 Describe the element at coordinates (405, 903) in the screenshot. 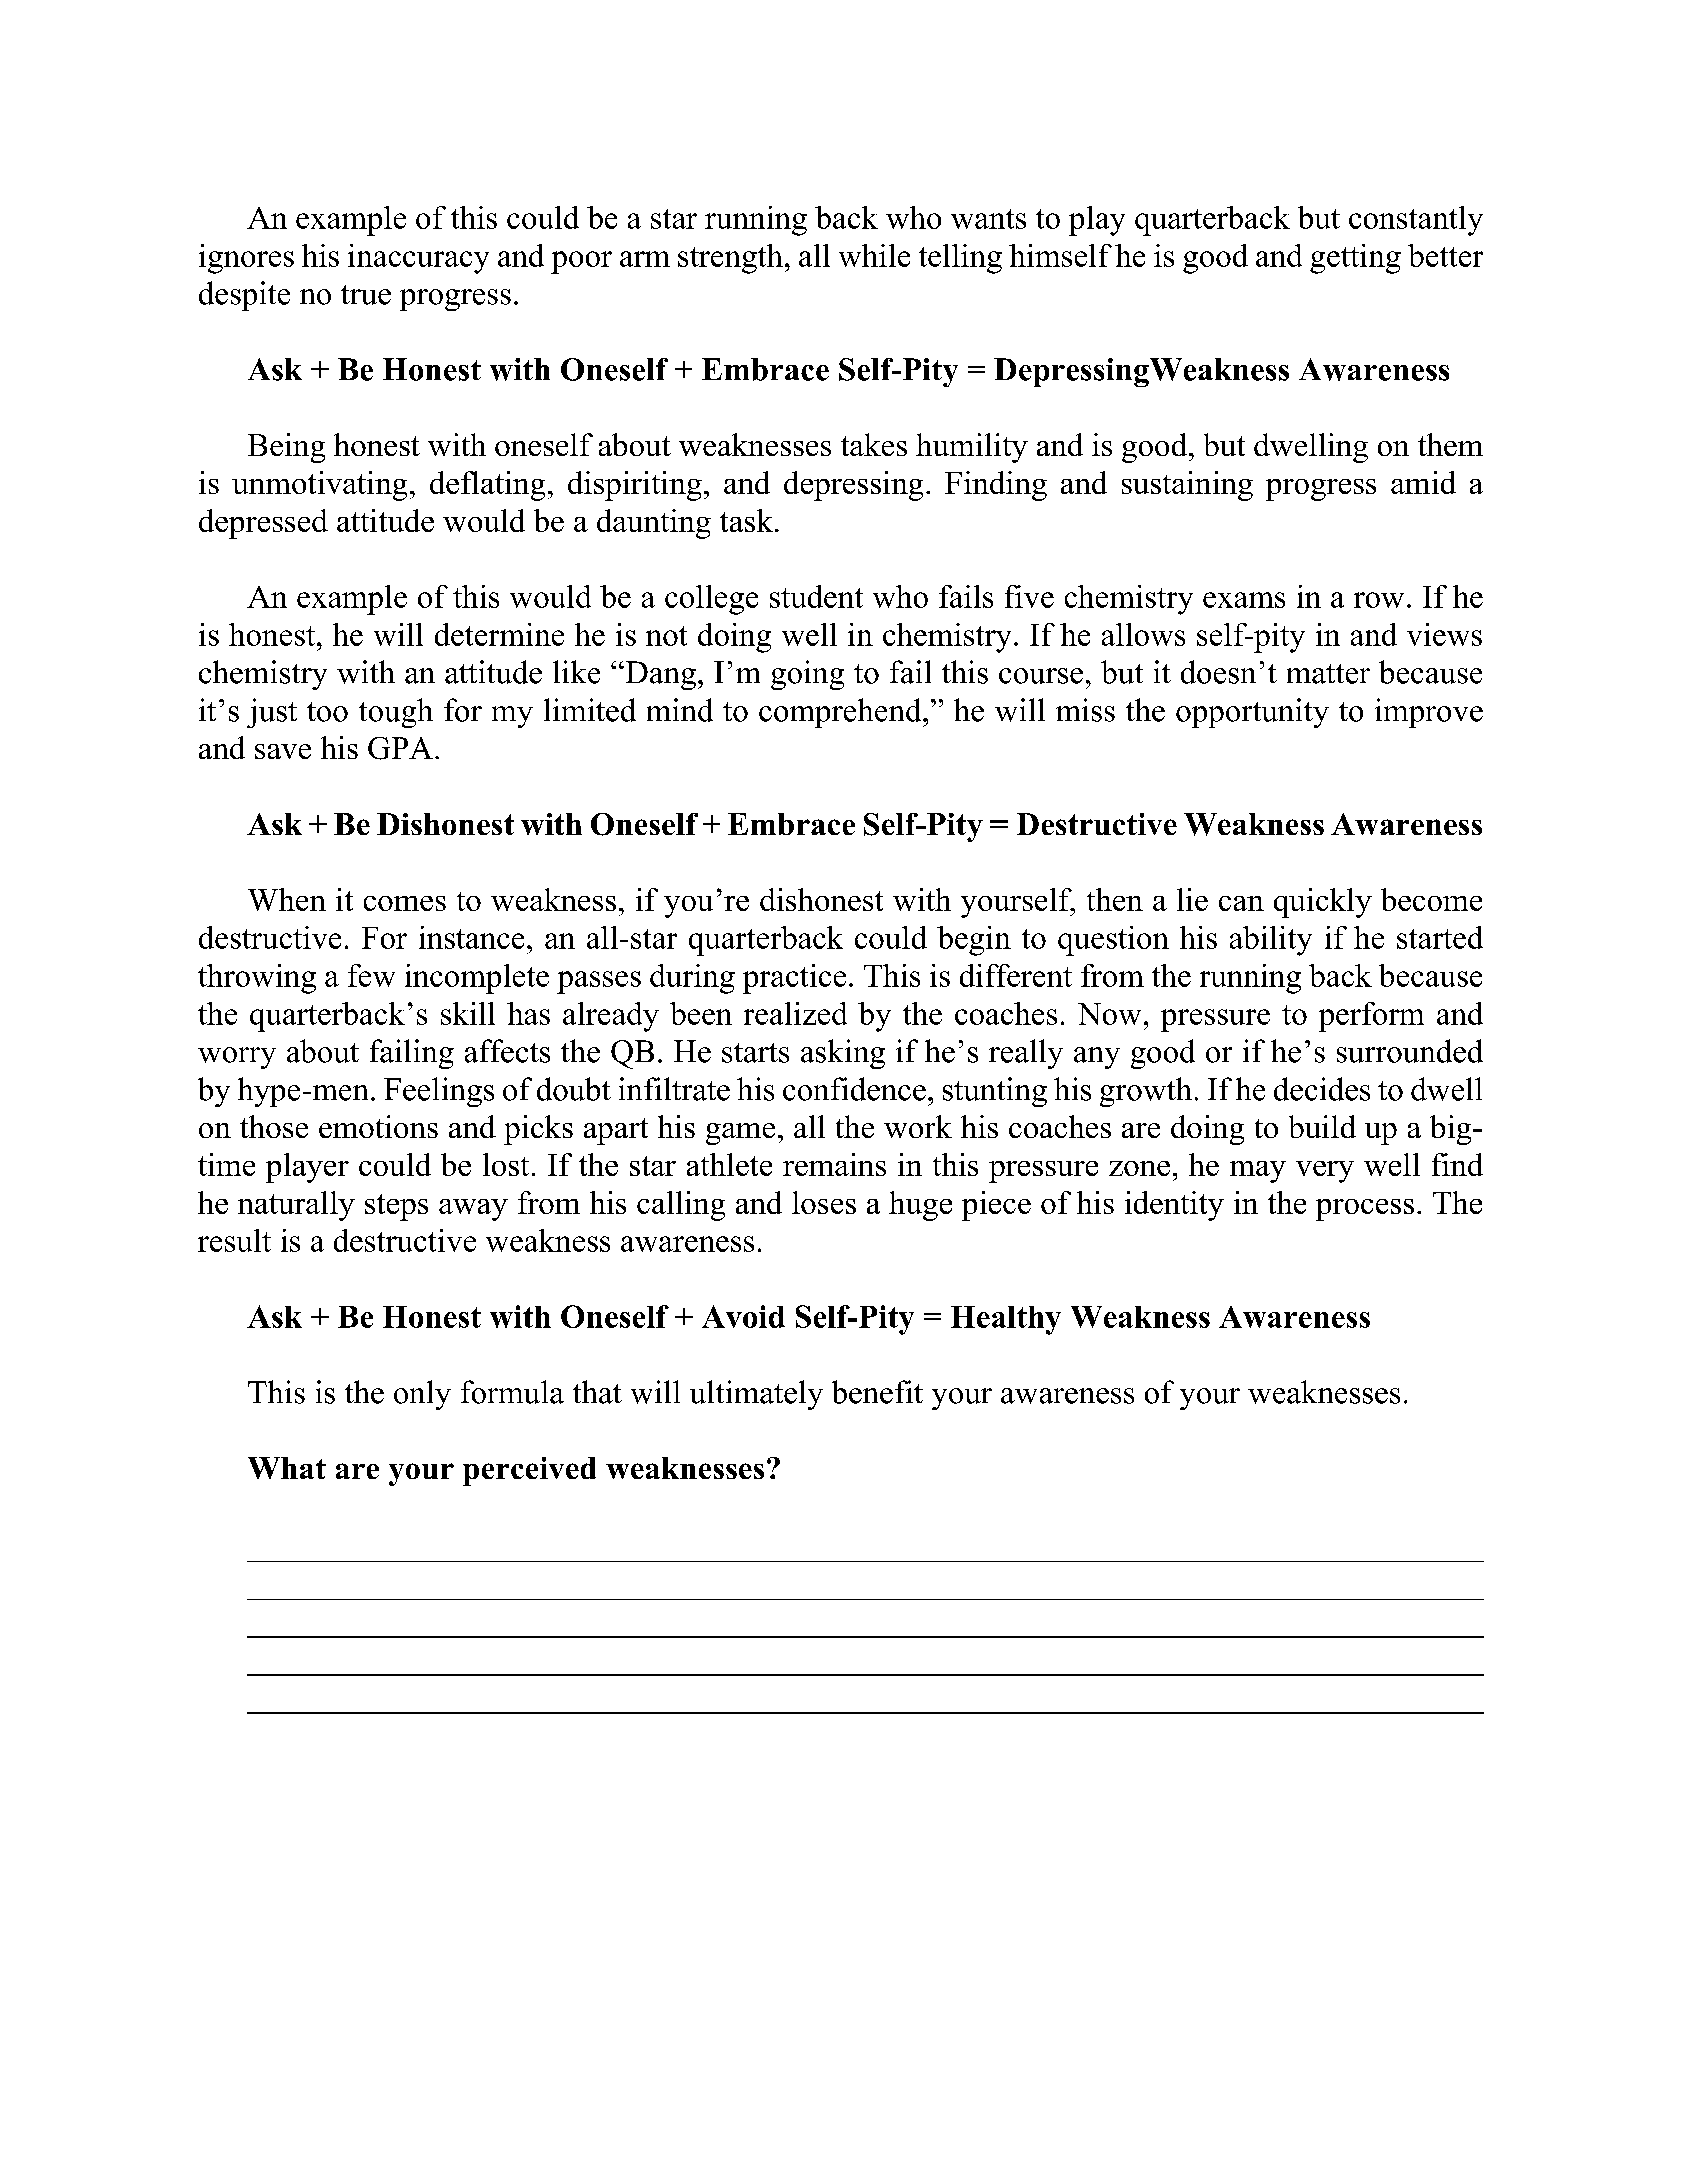

I see `comes` at that location.
